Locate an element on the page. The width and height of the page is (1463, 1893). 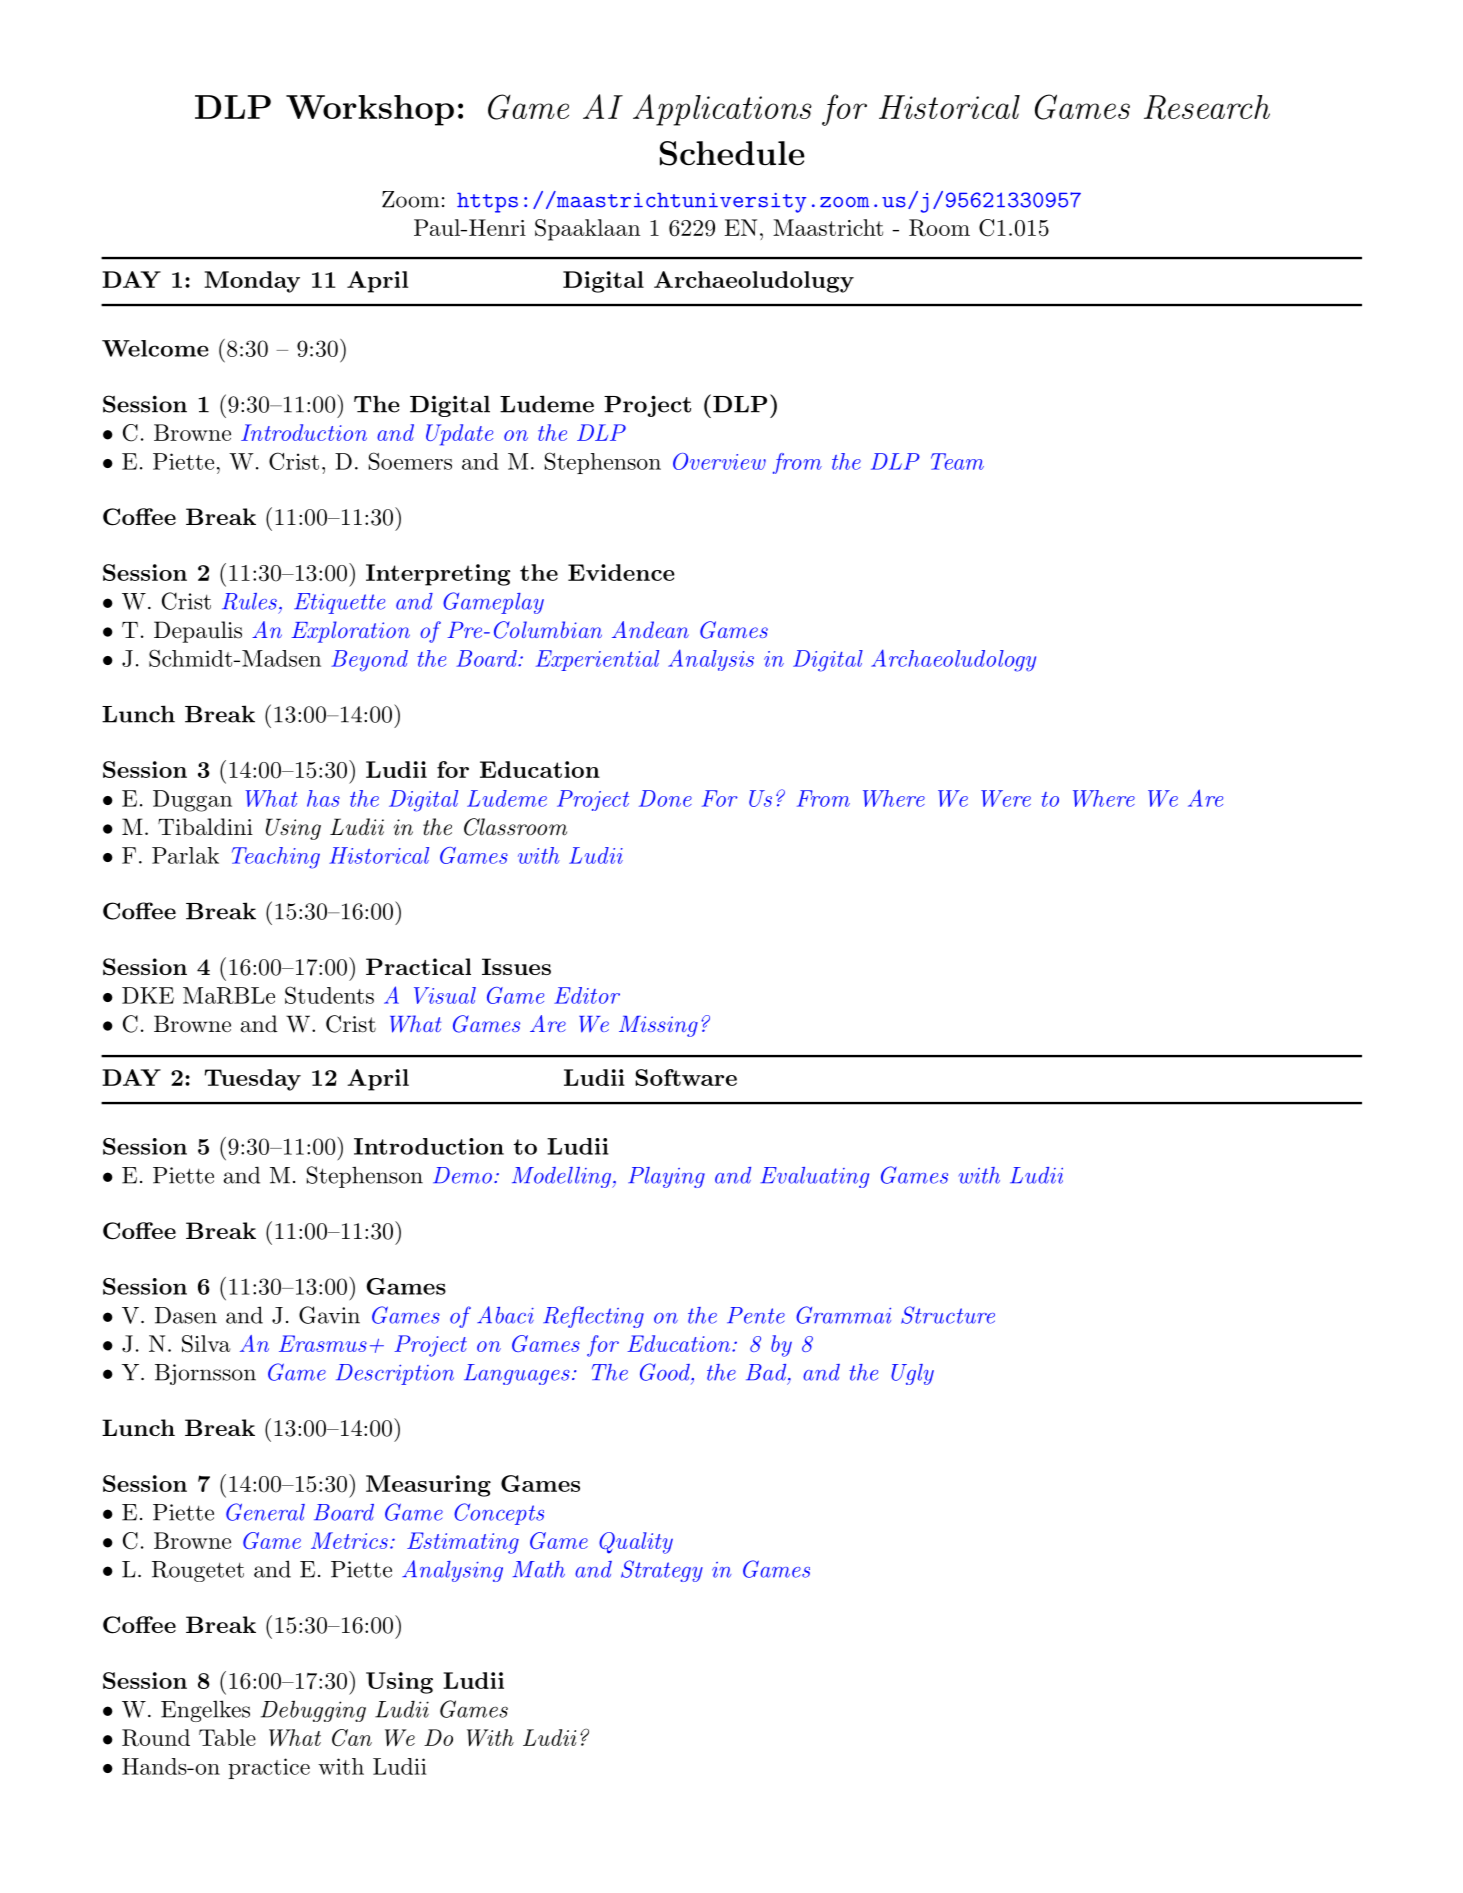
Research is located at coordinates (1207, 107).
